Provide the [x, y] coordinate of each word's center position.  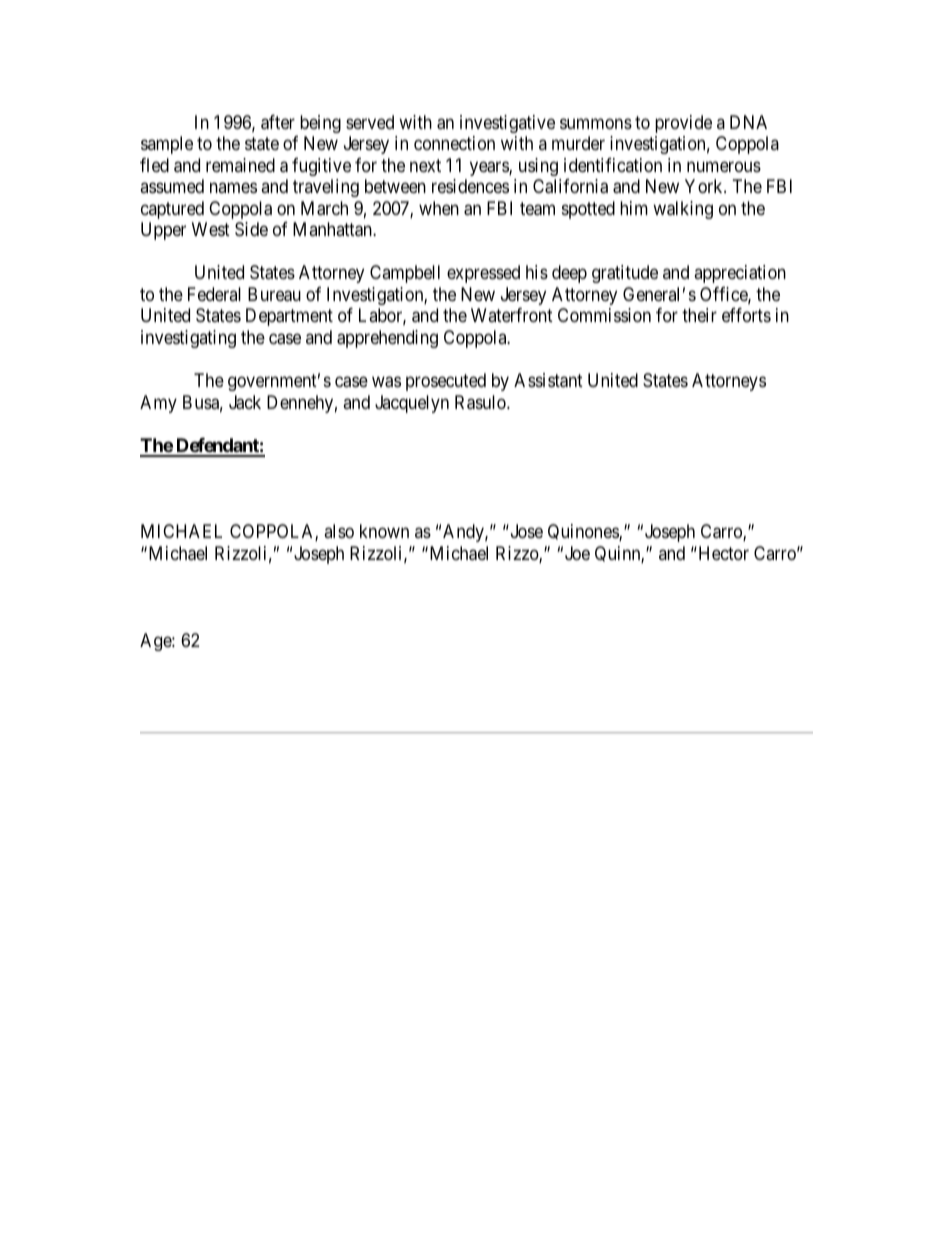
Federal [214, 294]
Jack [245, 402]
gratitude [625, 274]
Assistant [548, 380]
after [278, 122]
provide [683, 124]
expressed [483, 274]
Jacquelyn [412, 404]
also [339, 531]
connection [454, 143]
